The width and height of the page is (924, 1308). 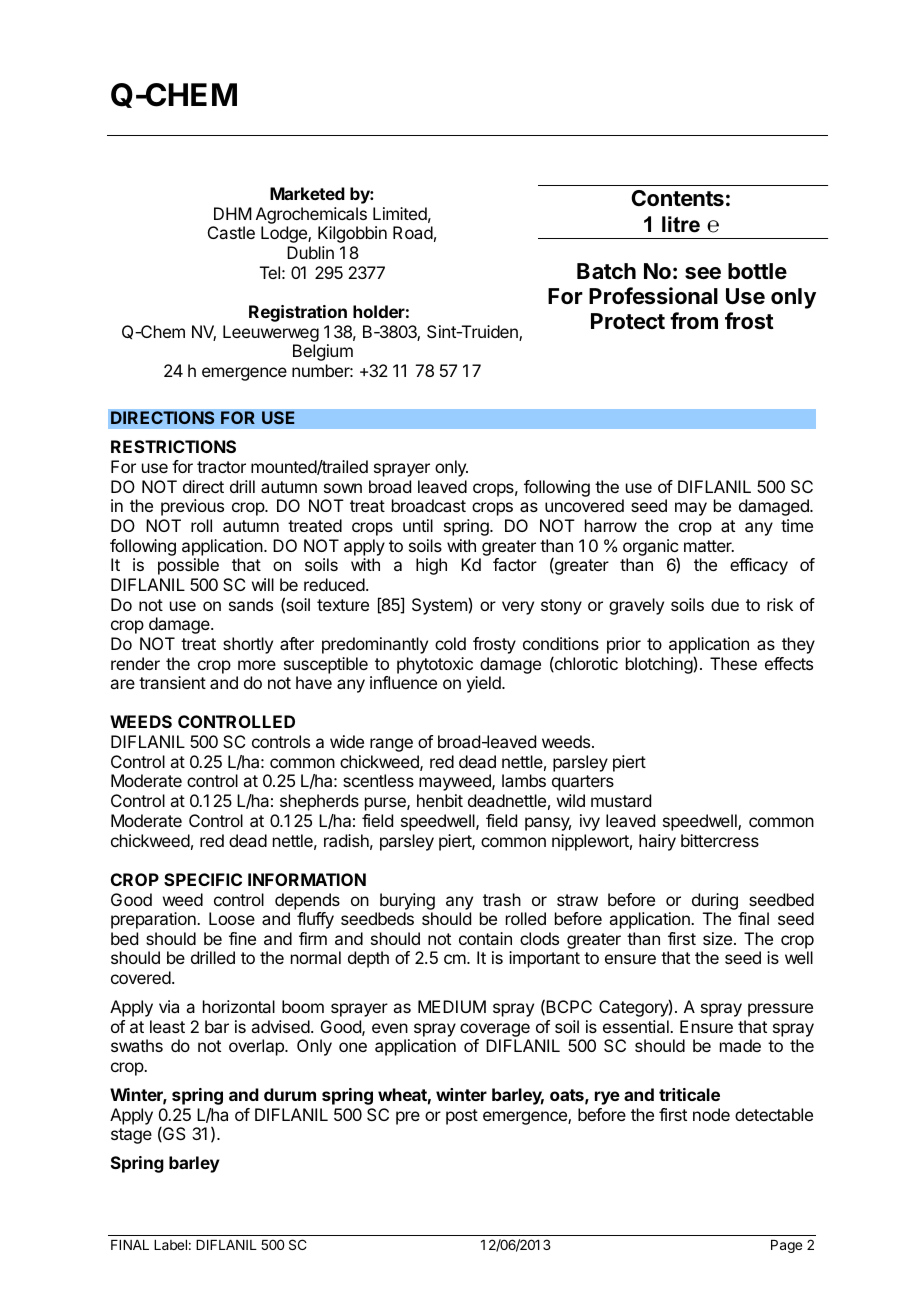 What do you see at coordinates (717, 938) in the page?
I see `size` at bounding box center [717, 938].
